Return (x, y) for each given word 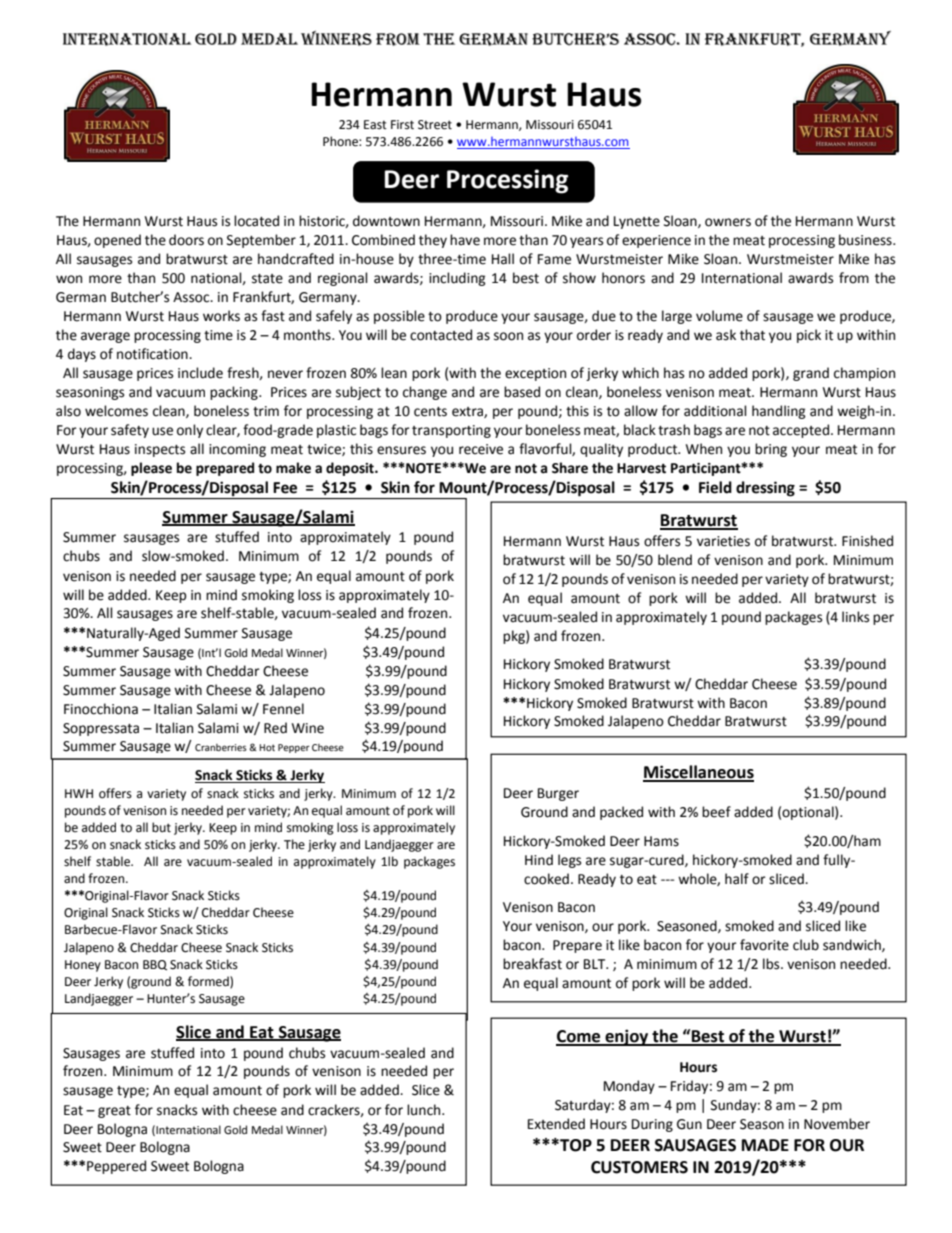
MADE (765, 1145)
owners (728, 222)
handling (779, 412)
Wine (308, 728)
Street (435, 125)
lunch (425, 1110)
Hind (539, 860)
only (190, 431)
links (855, 617)
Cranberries (221, 747)
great (114, 1112)
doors (186, 240)
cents (430, 412)
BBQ (155, 965)
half (737, 879)
